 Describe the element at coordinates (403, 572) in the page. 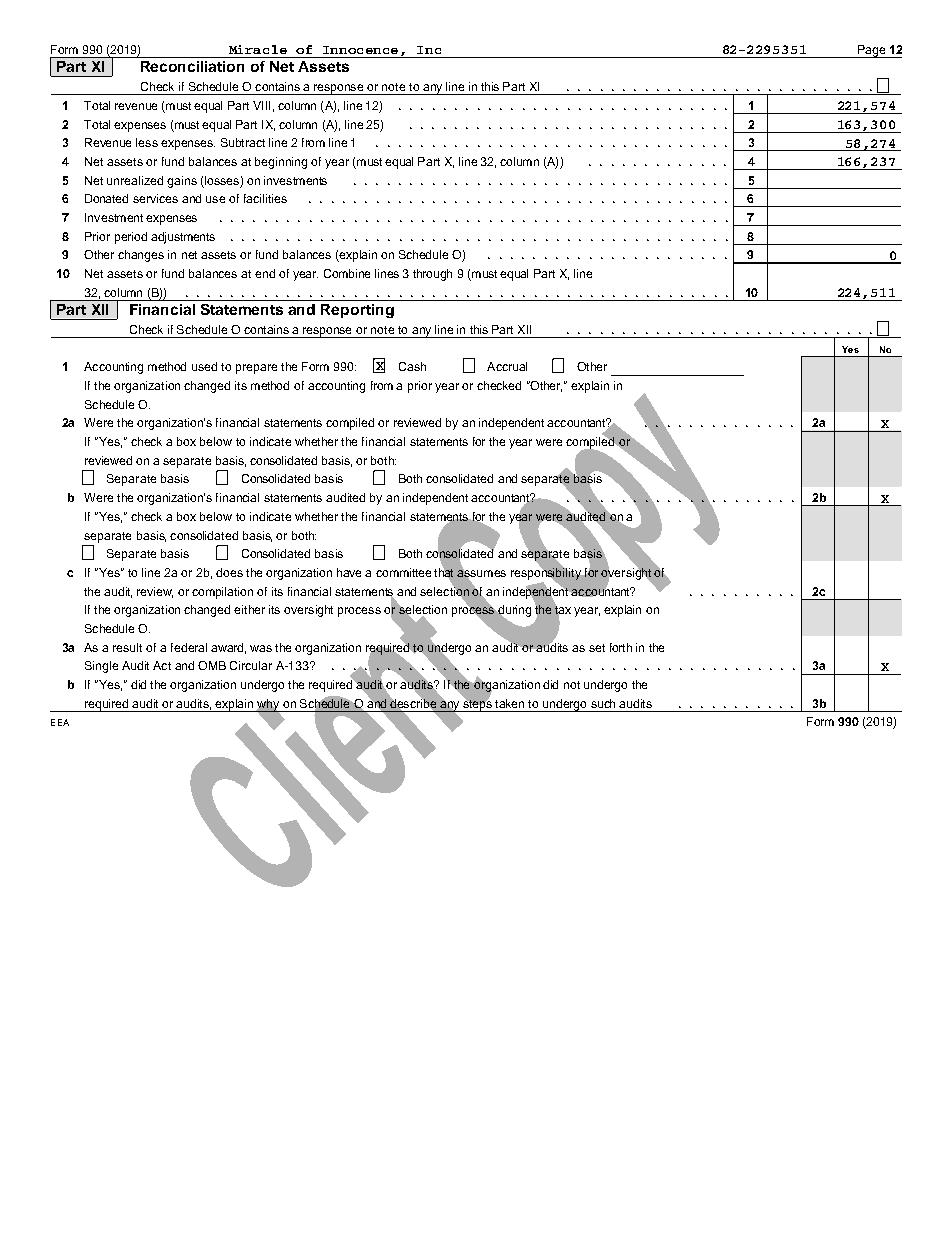

I see `committee` at that location.
